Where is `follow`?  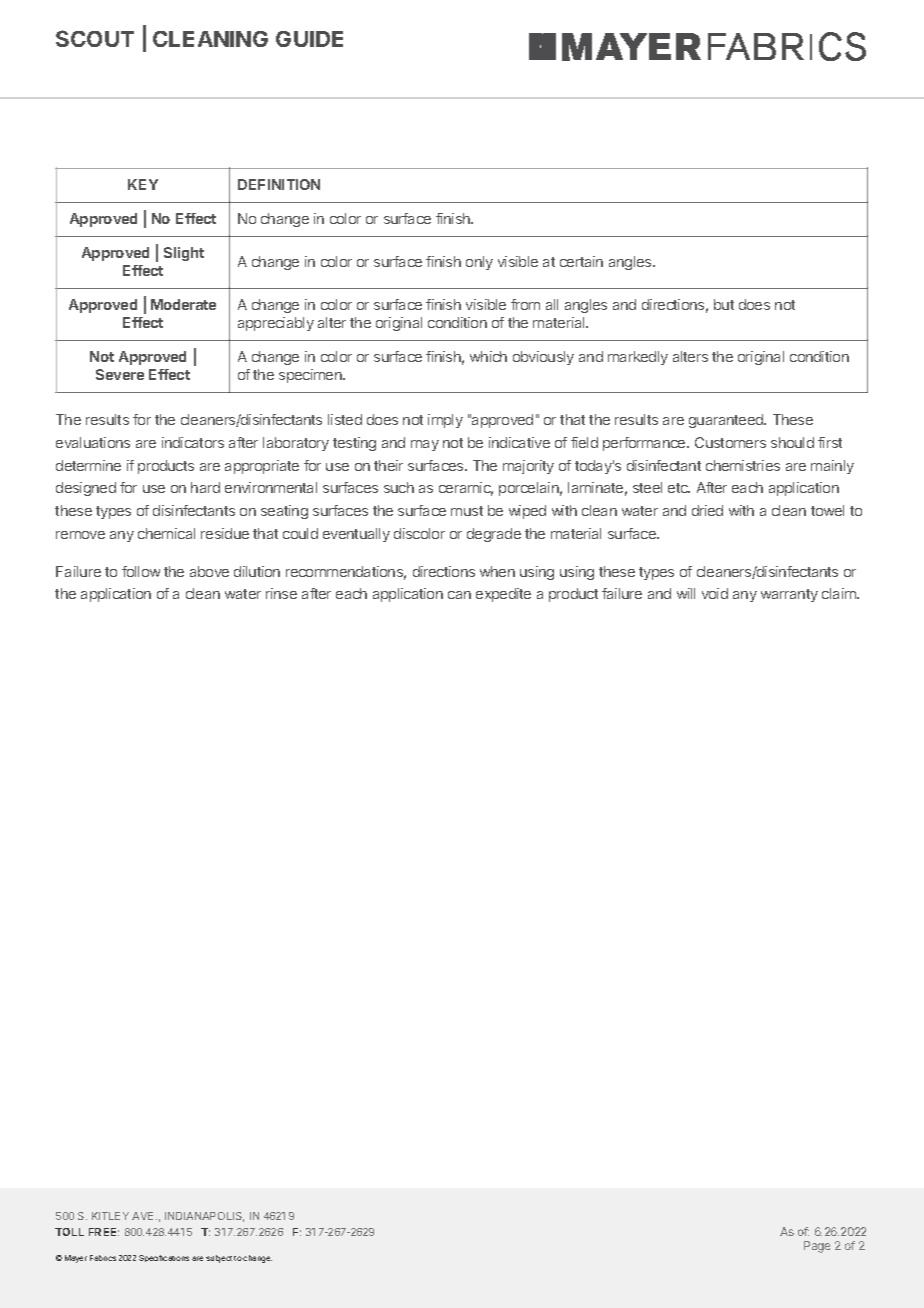
follow is located at coordinates (141, 571).
